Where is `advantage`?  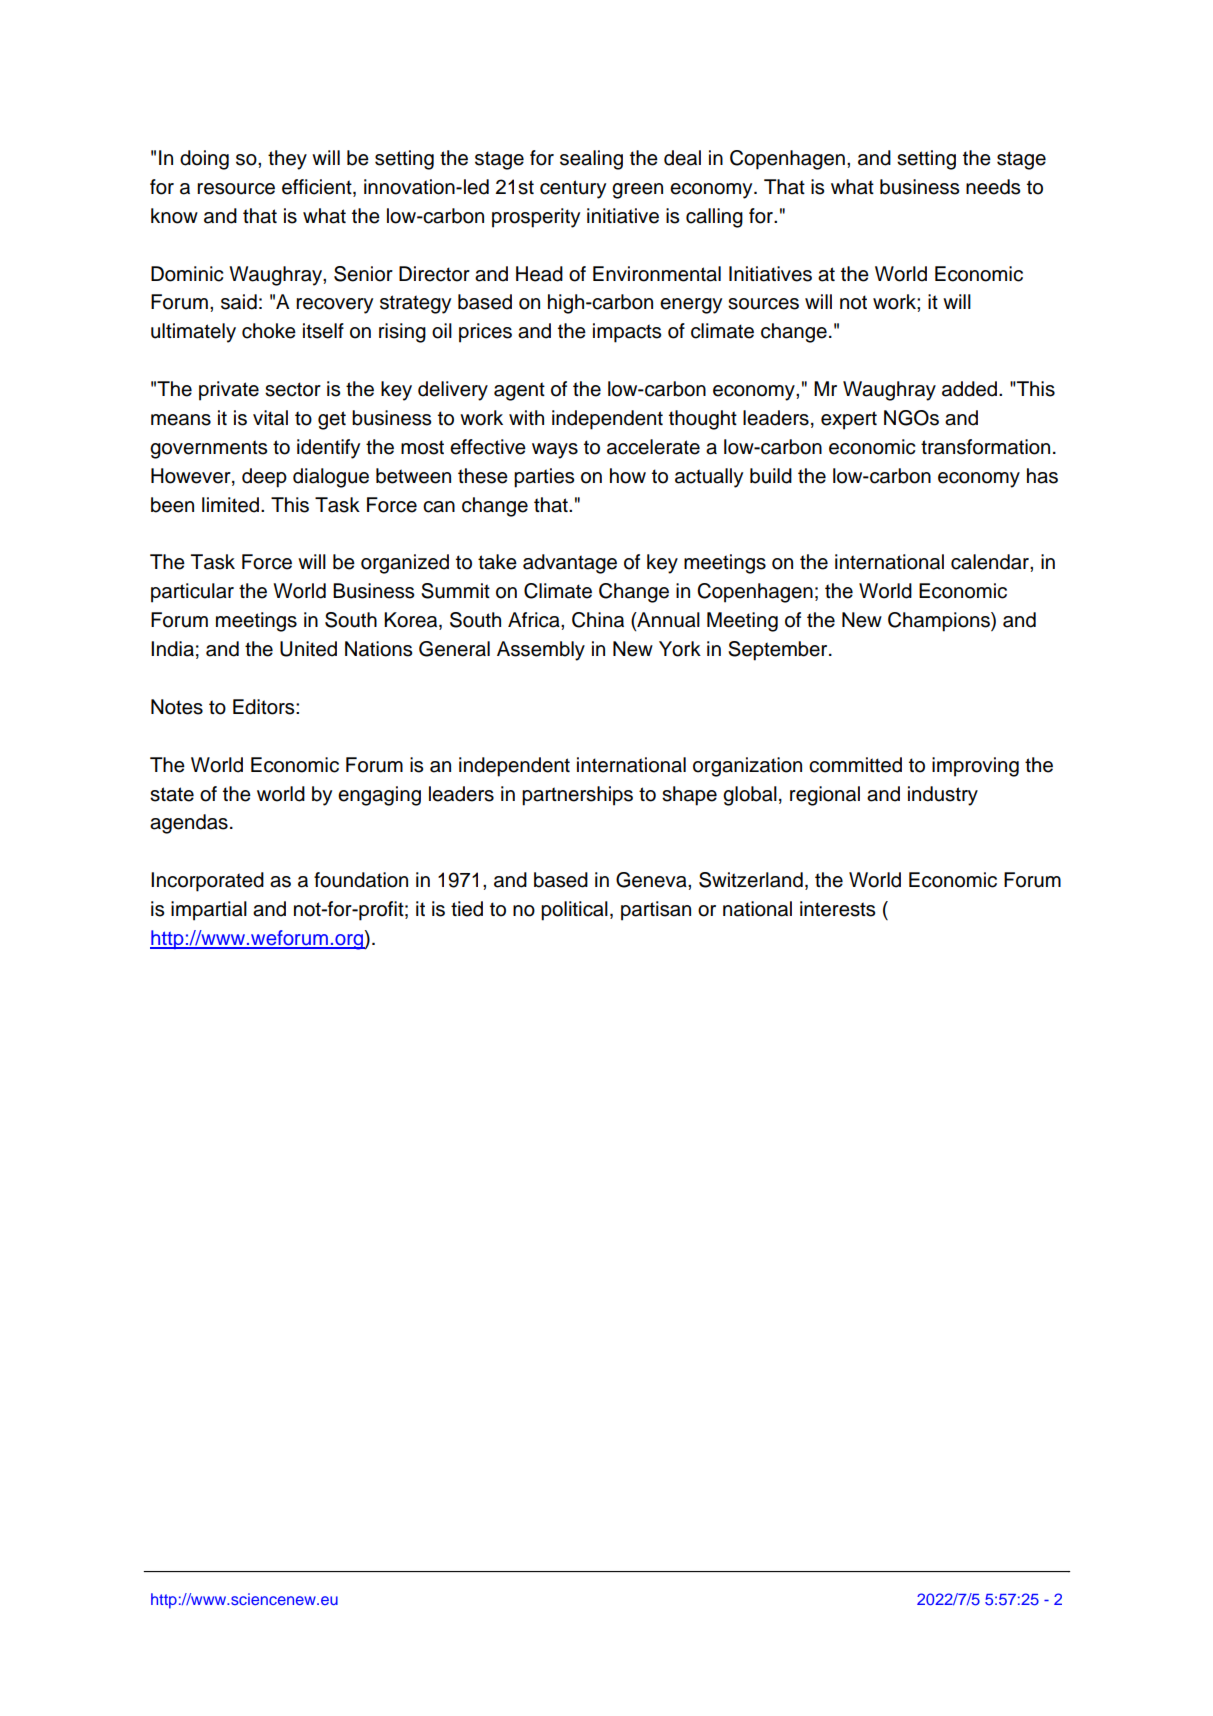 advantage is located at coordinates (570, 564).
